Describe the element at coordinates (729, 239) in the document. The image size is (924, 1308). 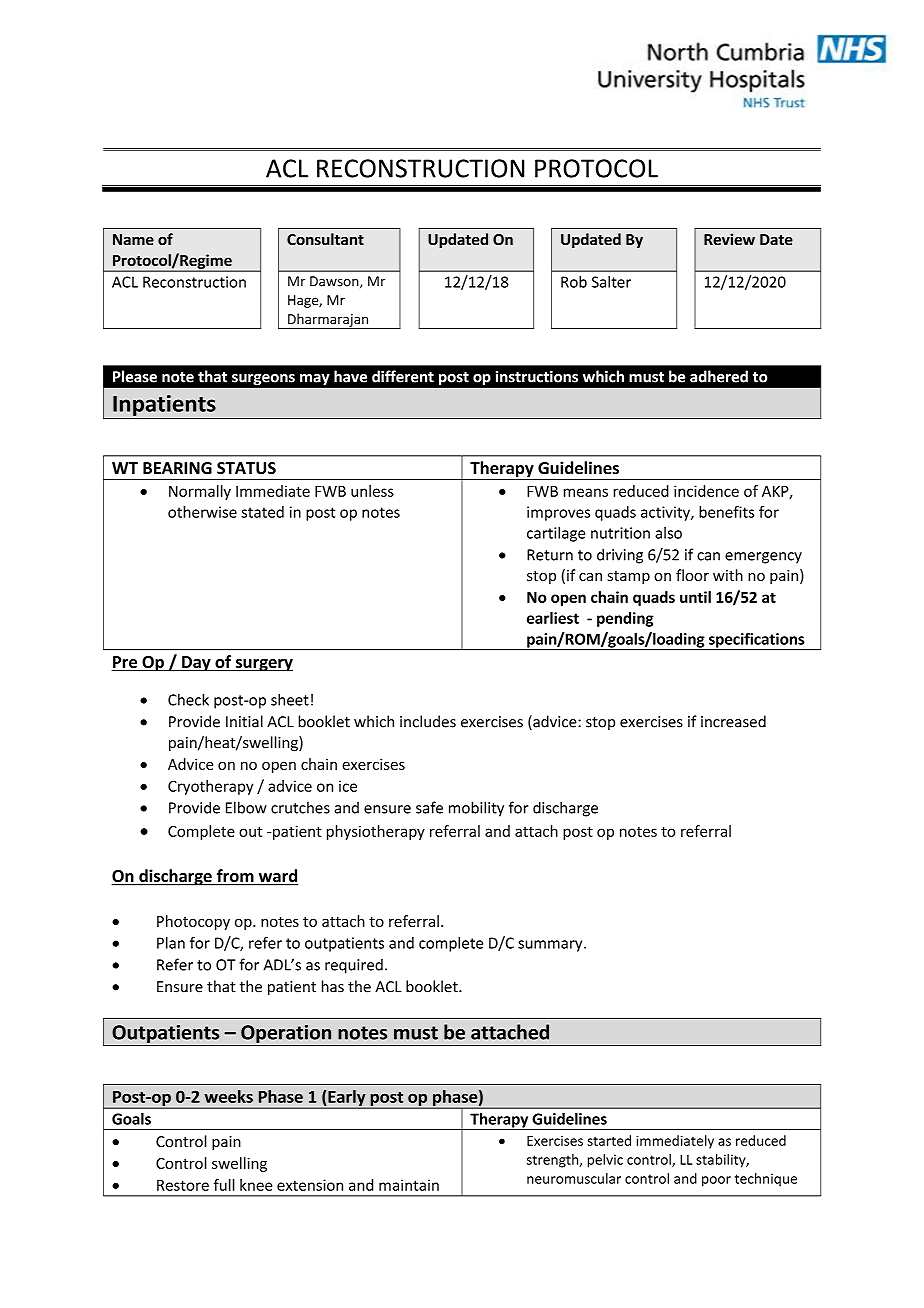
I see `Review` at that location.
